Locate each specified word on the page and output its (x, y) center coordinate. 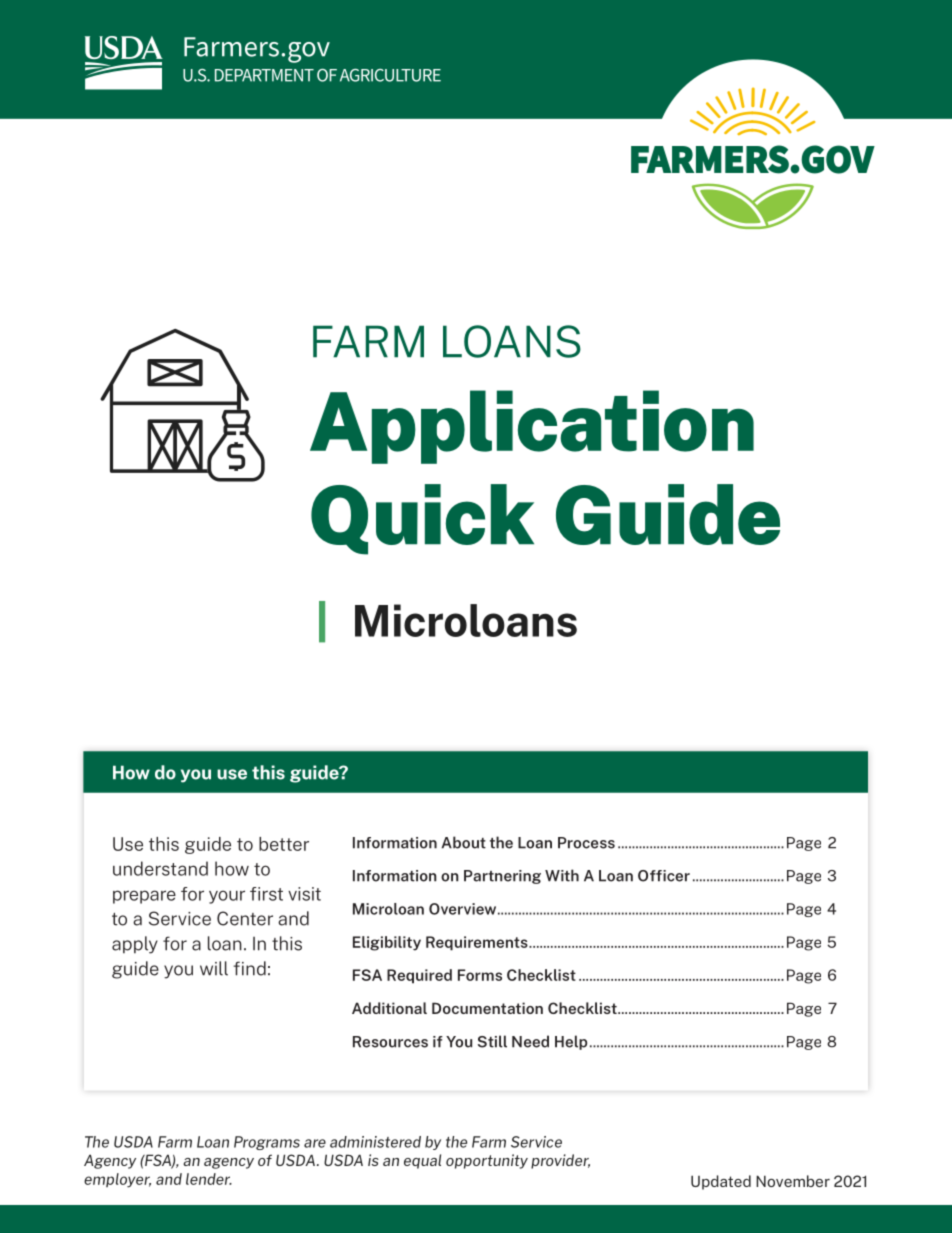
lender (209, 1179)
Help (571, 1042)
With (562, 875)
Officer (664, 876)
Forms (480, 975)
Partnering (502, 877)
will (214, 968)
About (463, 842)
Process (586, 843)
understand (160, 868)
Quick (422, 519)
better (284, 844)
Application (532, 427)
